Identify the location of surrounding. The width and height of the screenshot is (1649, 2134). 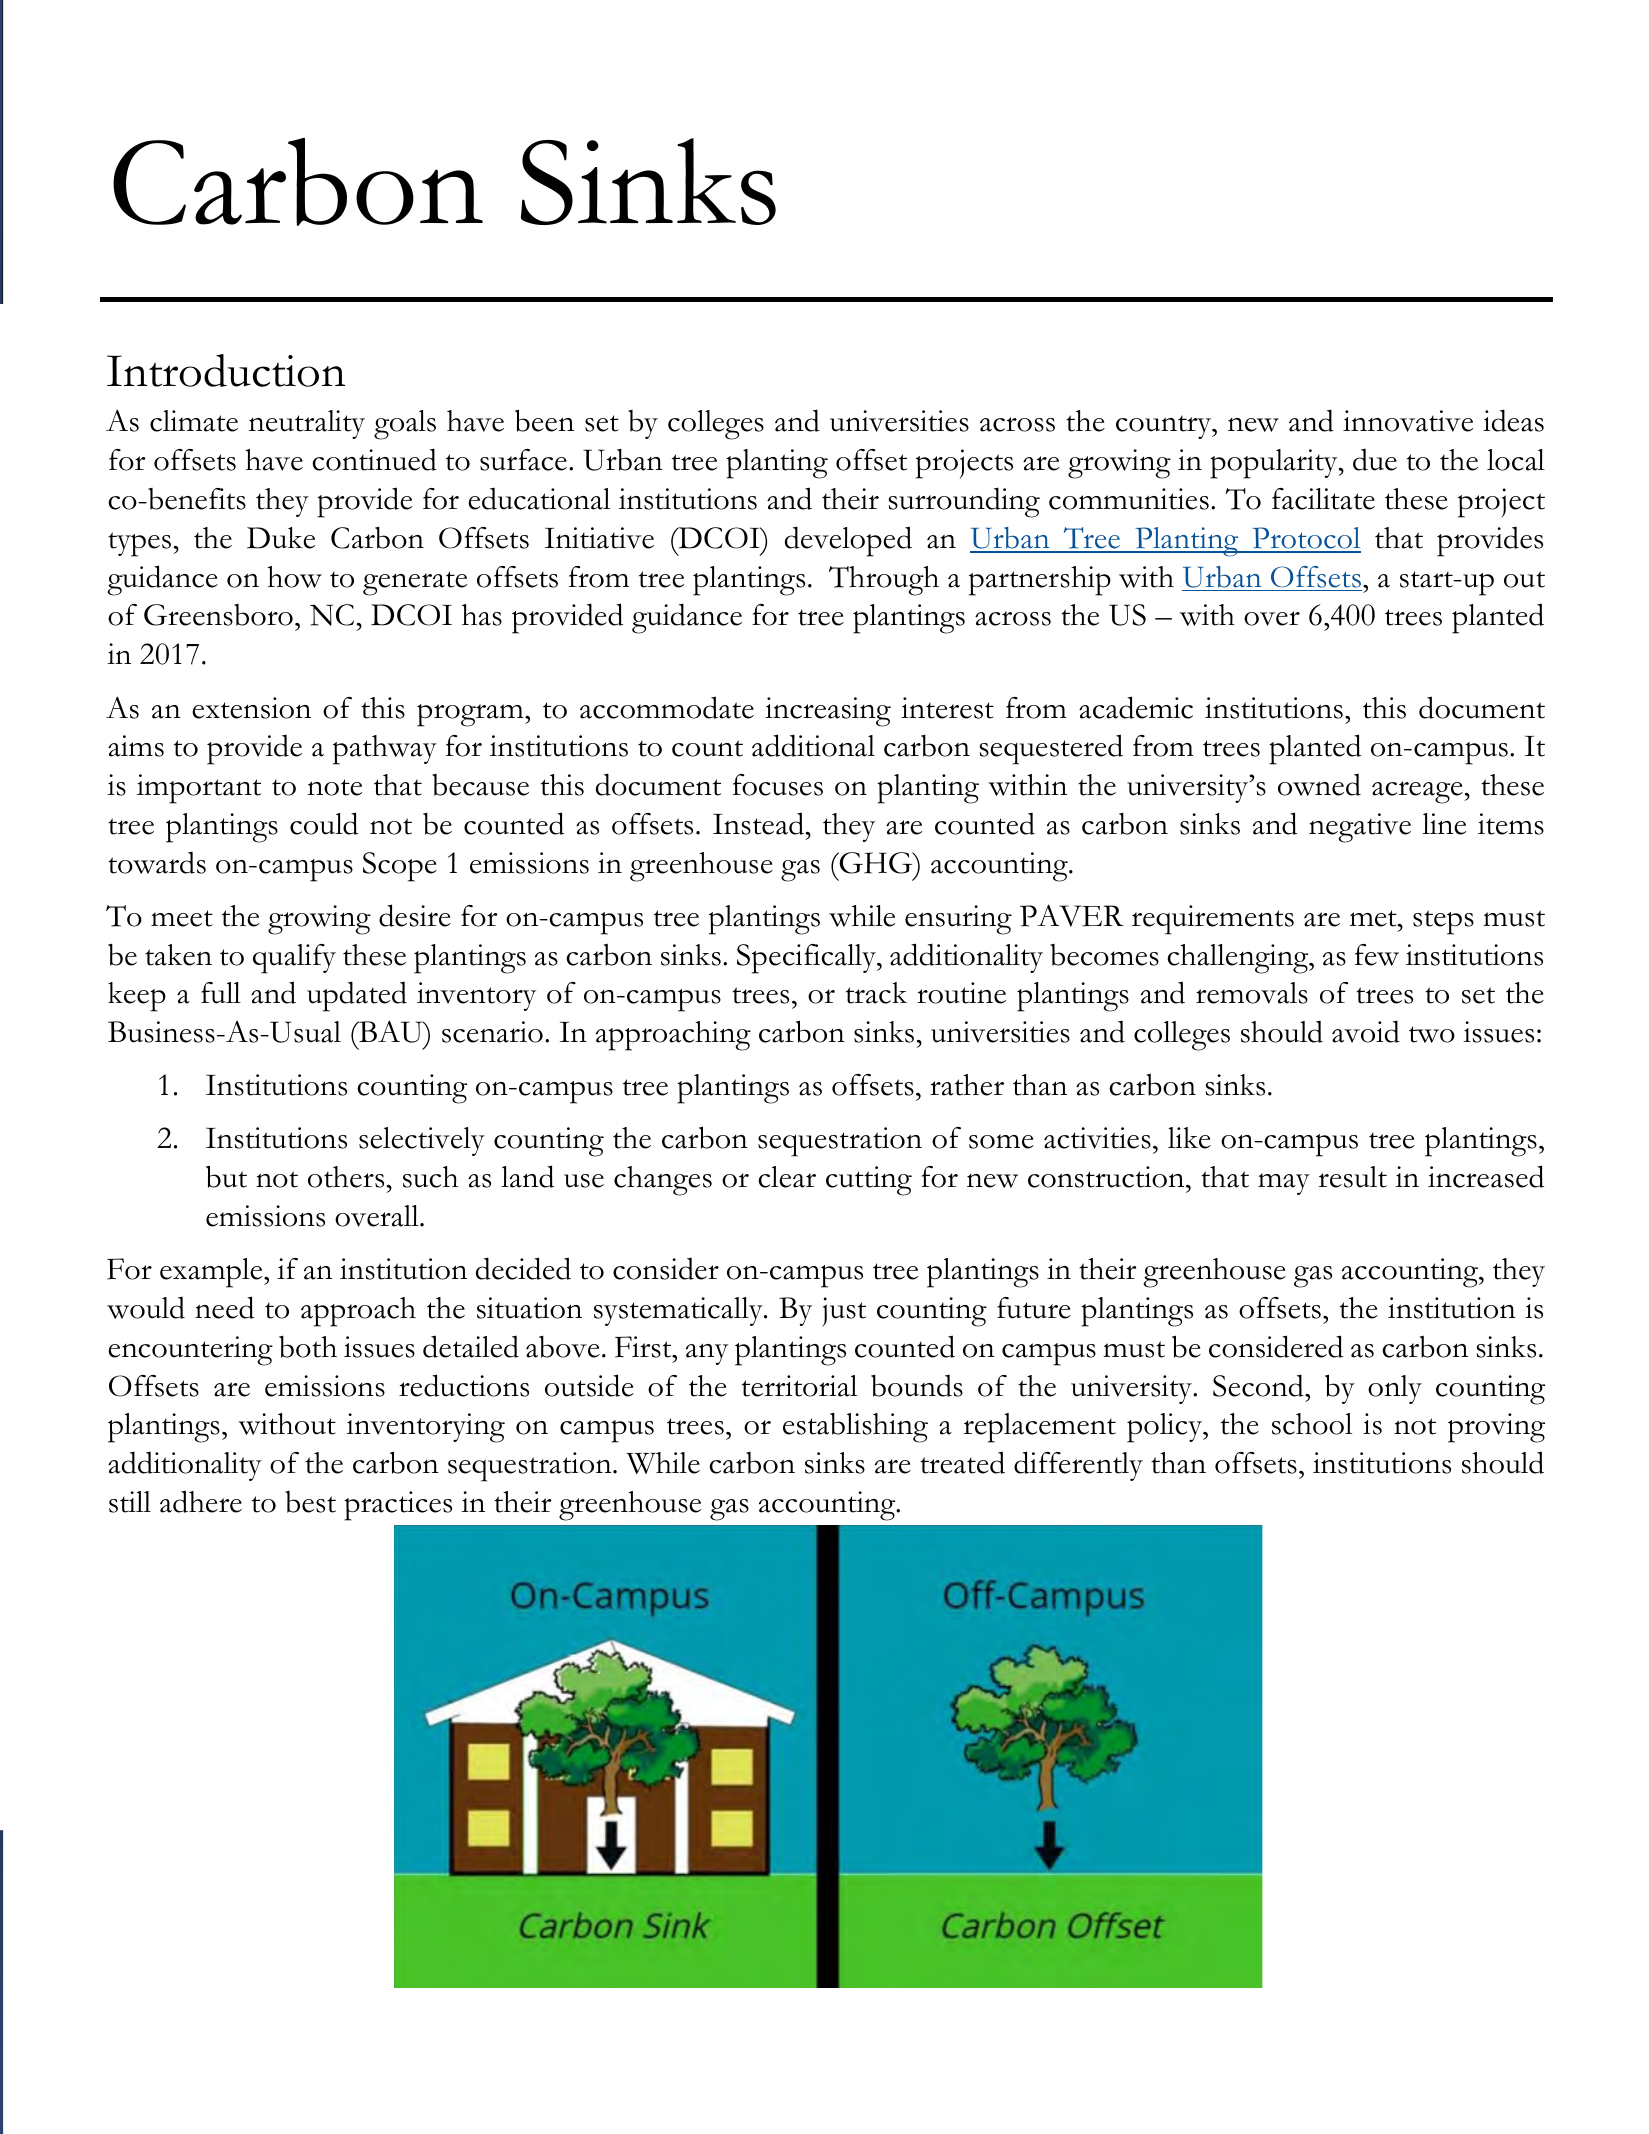
(964, 502).
